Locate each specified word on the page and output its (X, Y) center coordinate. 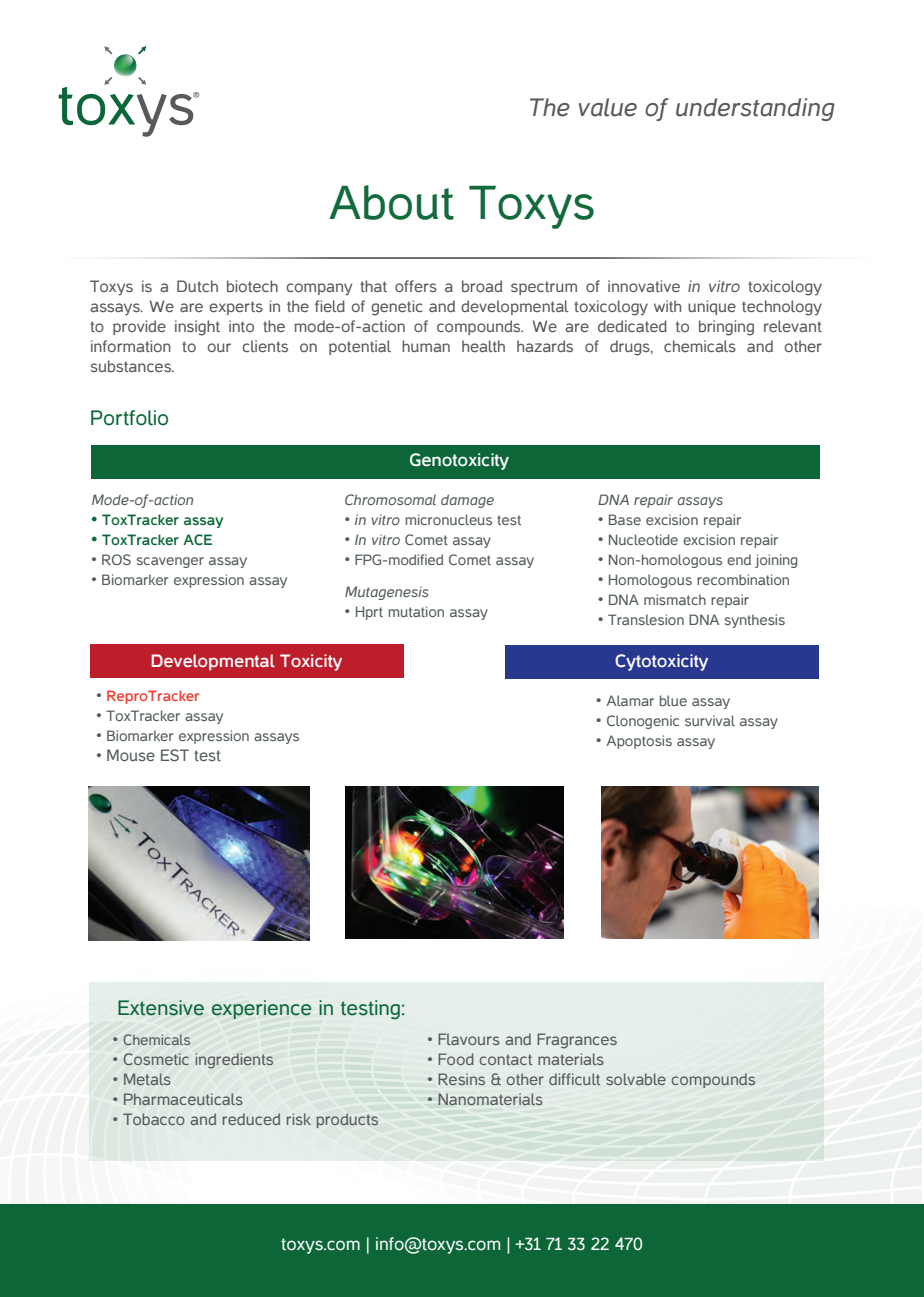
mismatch (675, 599)
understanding (755, 109)
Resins (461, 1079)
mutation (416, 611)
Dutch (197, 286)
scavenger (170, 562)
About (391, 202)
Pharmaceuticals (183, 1099)
